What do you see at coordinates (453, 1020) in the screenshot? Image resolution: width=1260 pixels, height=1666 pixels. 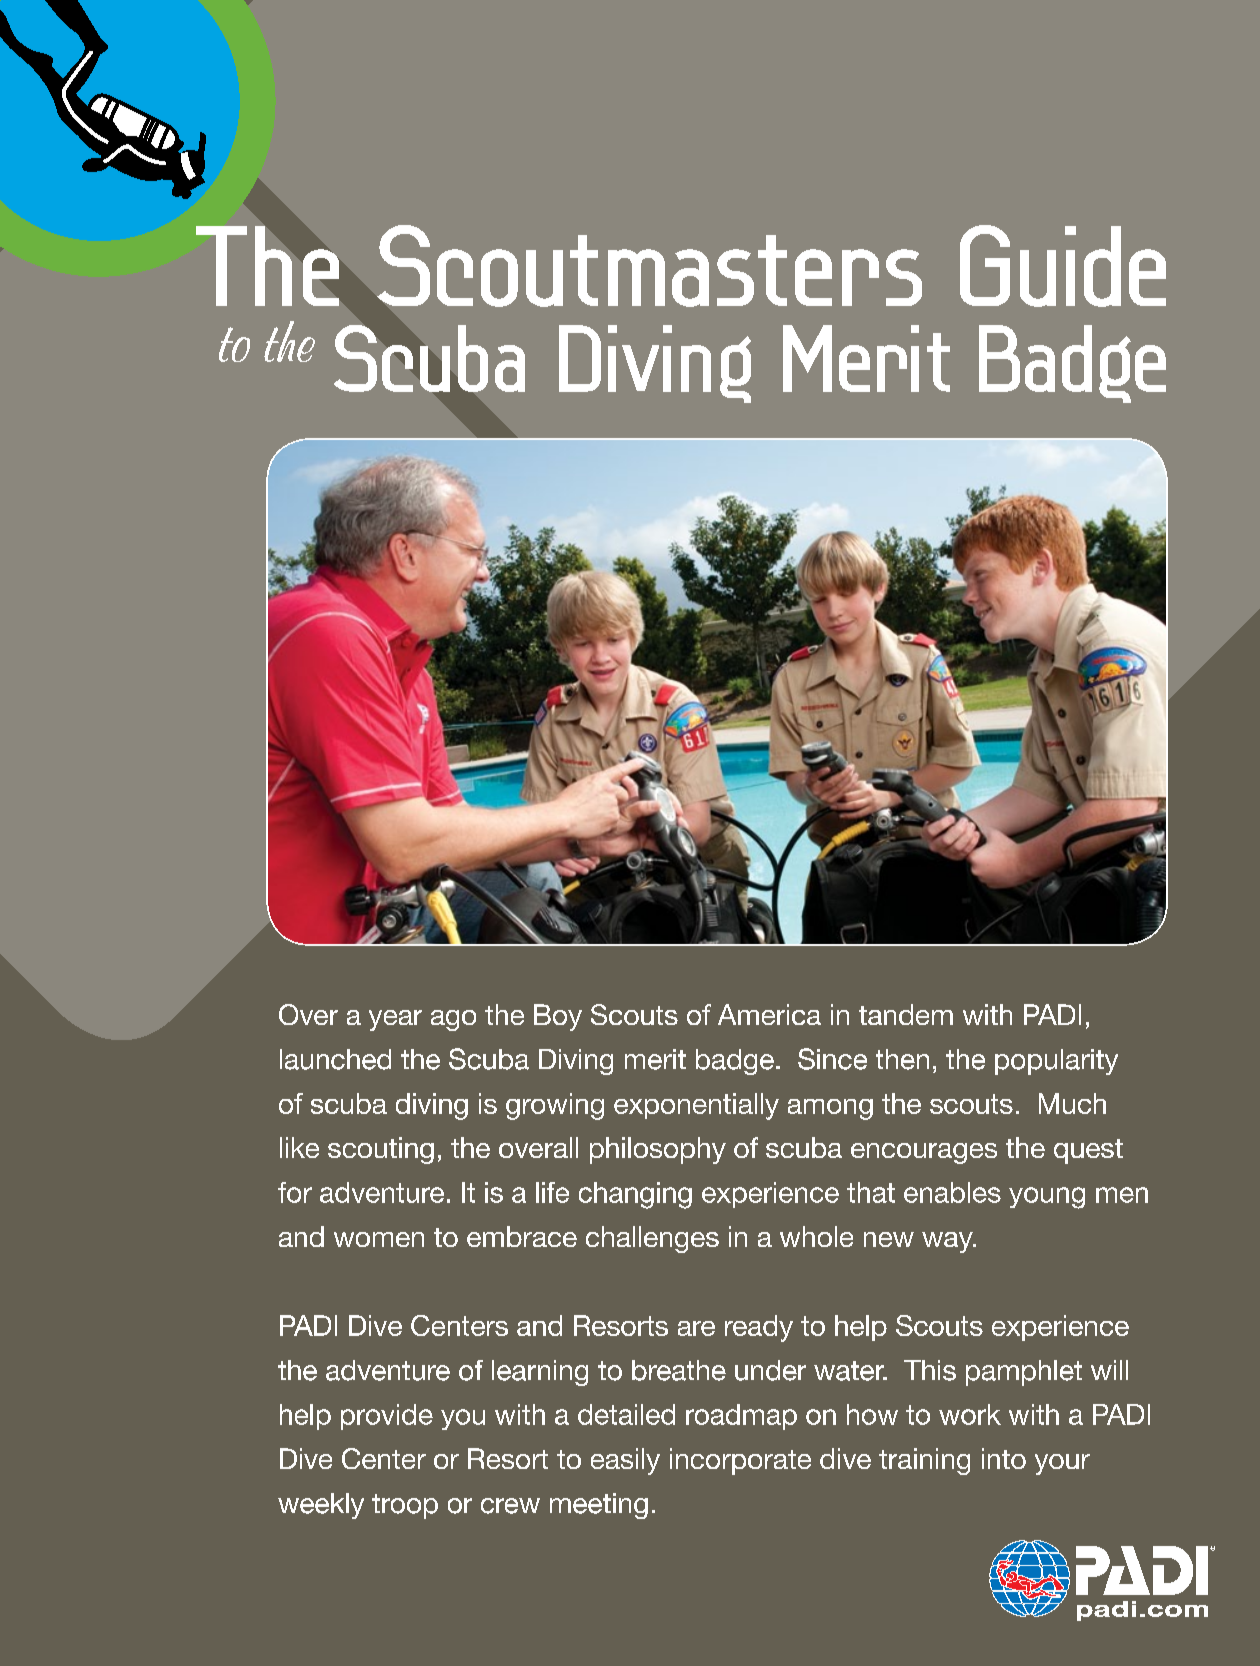 I see `ago` at bounding box center [453, 1020].
